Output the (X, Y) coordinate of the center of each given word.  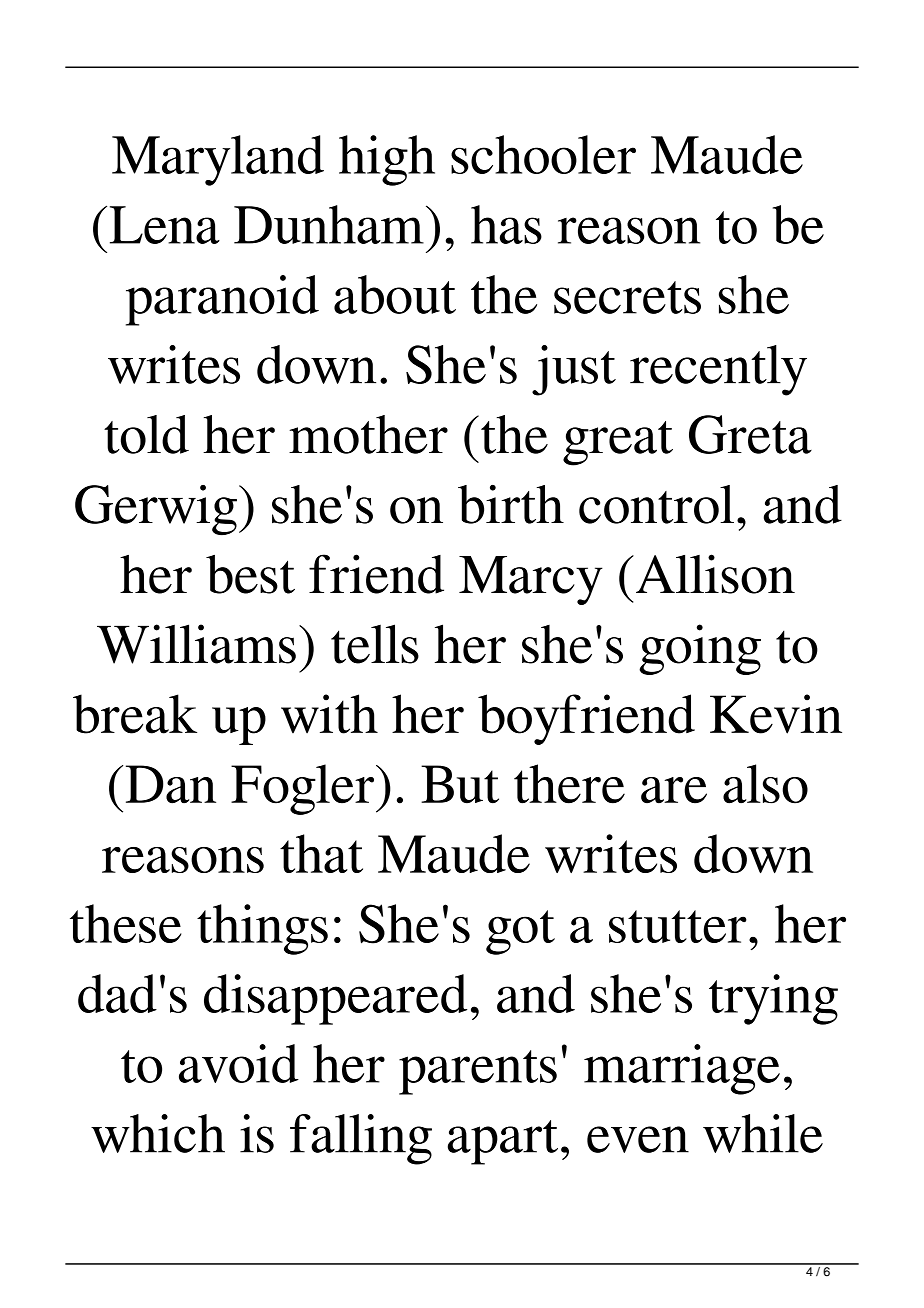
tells (375, 644)
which (158, 1133)
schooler (543, 154)
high (387, 160)
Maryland (218, 160)
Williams (196, 644)
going (700, 649)
